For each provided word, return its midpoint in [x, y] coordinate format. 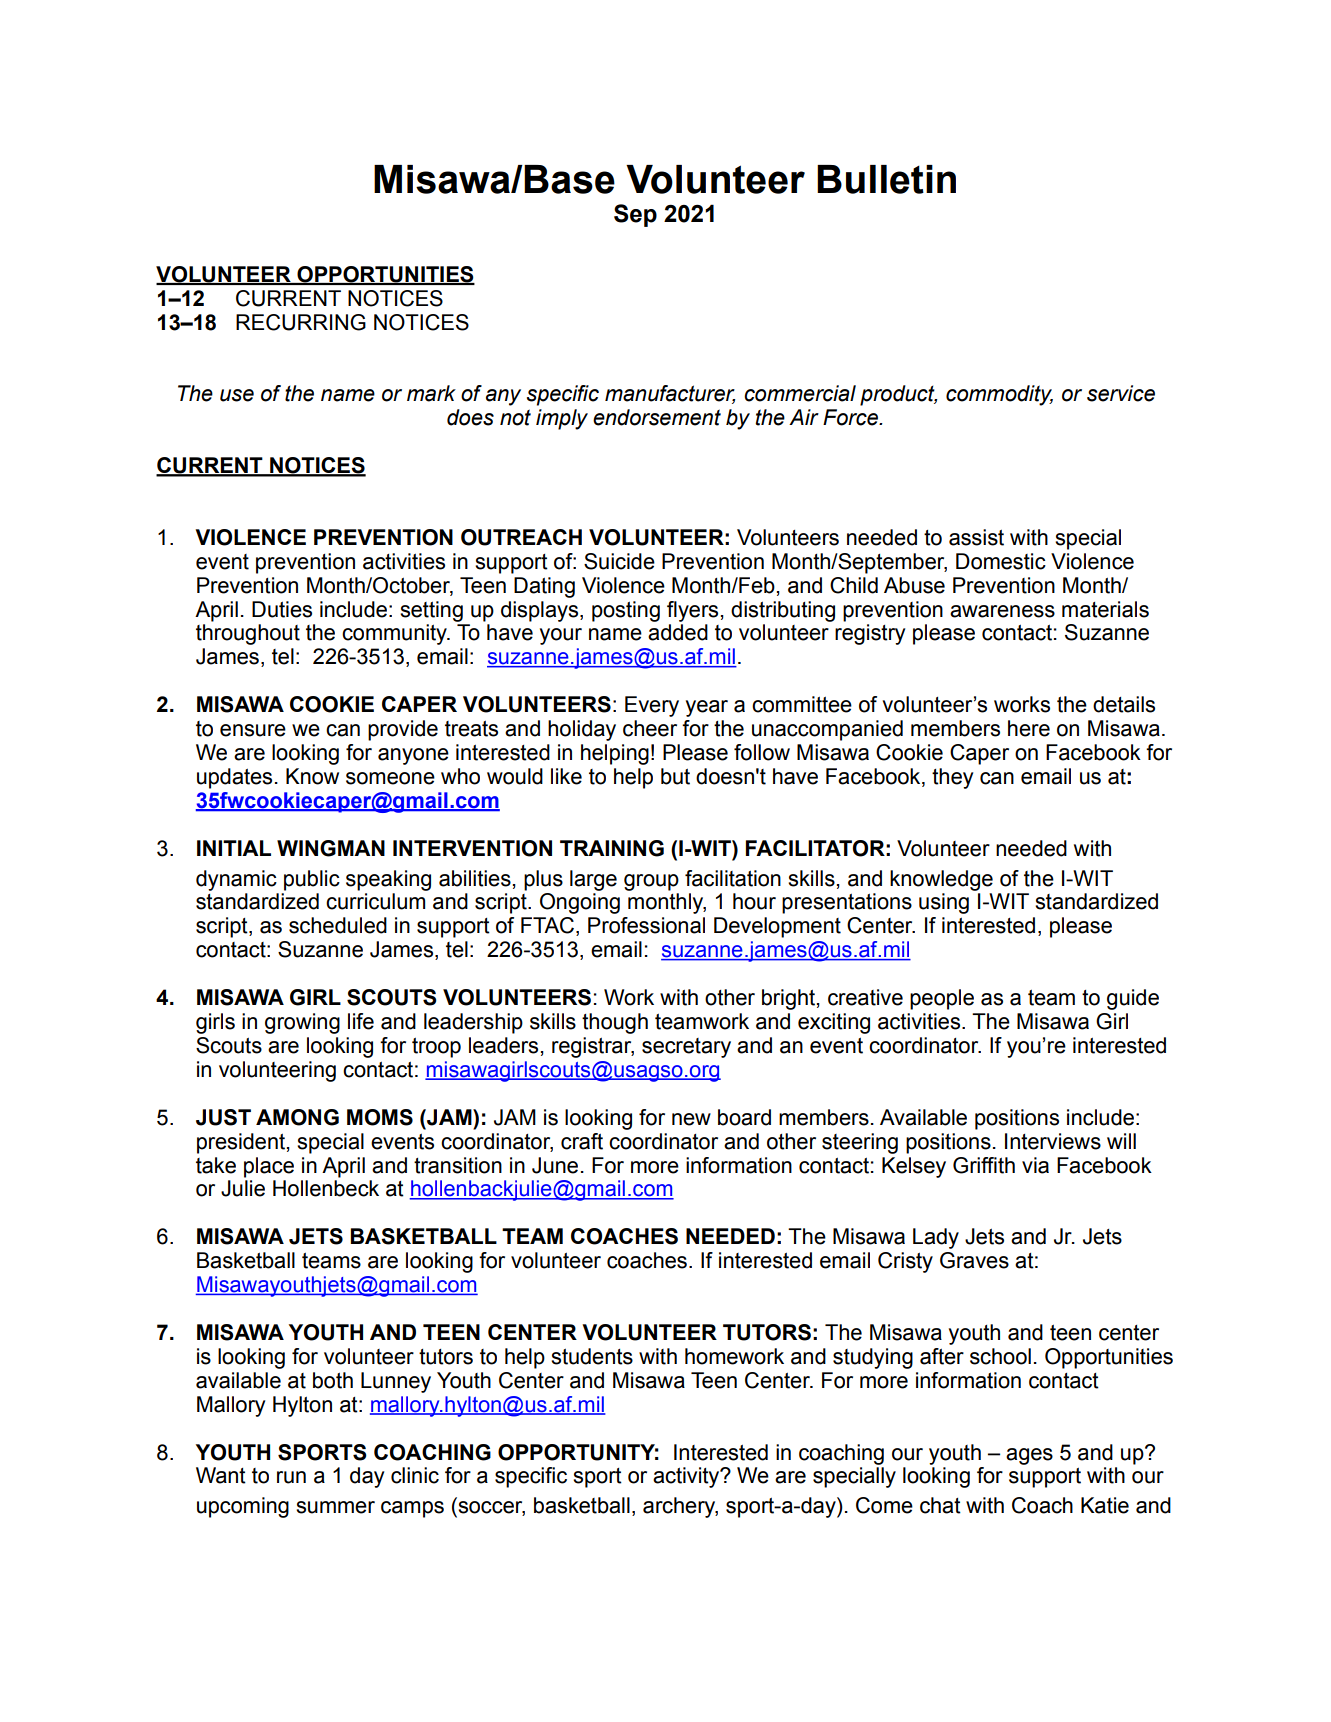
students [592, 1356]
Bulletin [886, 179]
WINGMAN [331, 848]
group [651, 882]
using [944, 903]
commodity [999, 395]
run [291, 1477]
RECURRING [301, 322]
